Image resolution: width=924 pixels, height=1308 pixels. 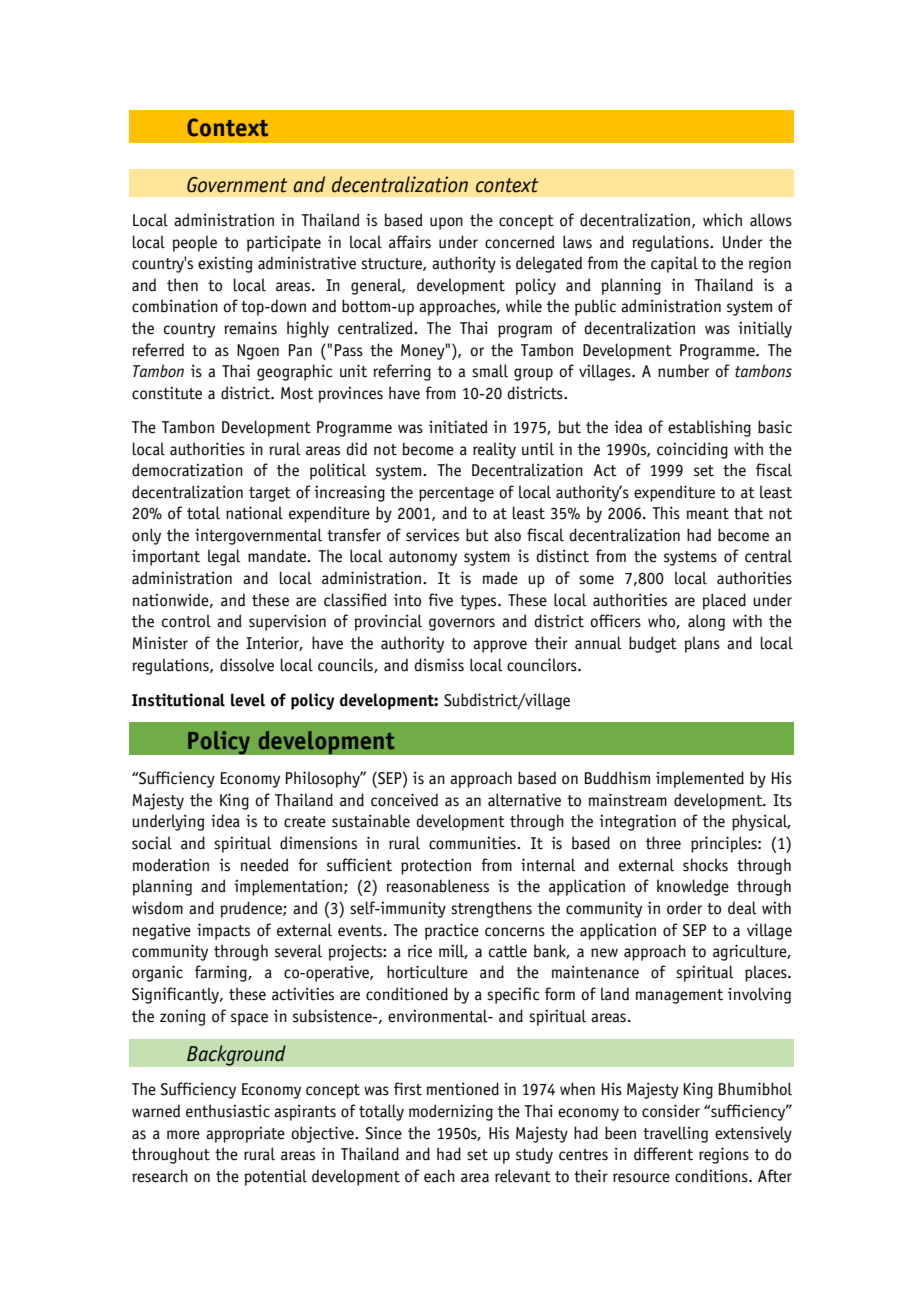 What do you see at coordinates (225, 264) in the screenshot?
I see `existing` at bounding box center [225, 264].
